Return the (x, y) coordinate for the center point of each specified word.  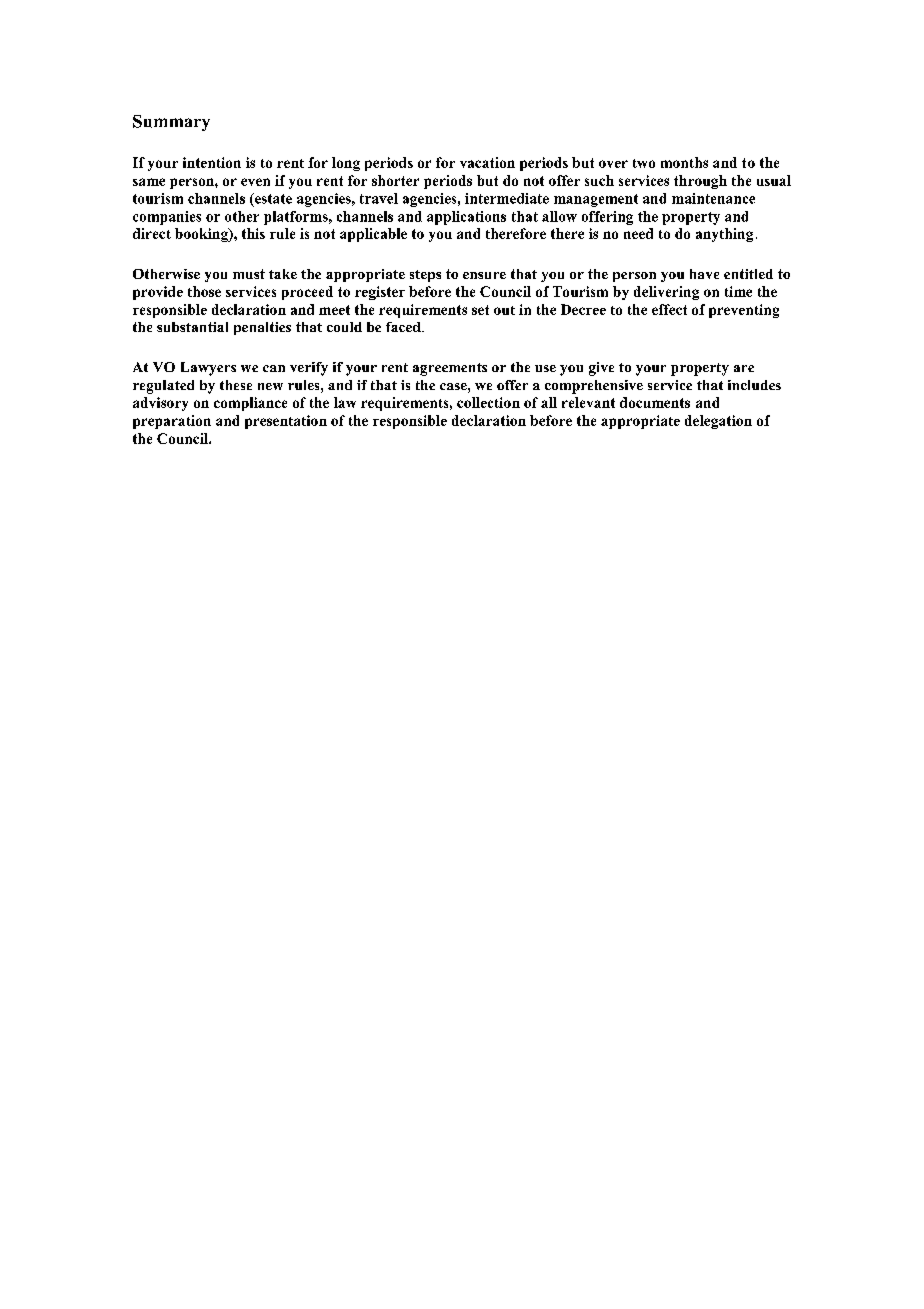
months (684, 162)
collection (488, 402)
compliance (250, 404)
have (704, 274)
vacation (487, 162)
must (249, 274)
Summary (171, 123)
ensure (484, 275)
